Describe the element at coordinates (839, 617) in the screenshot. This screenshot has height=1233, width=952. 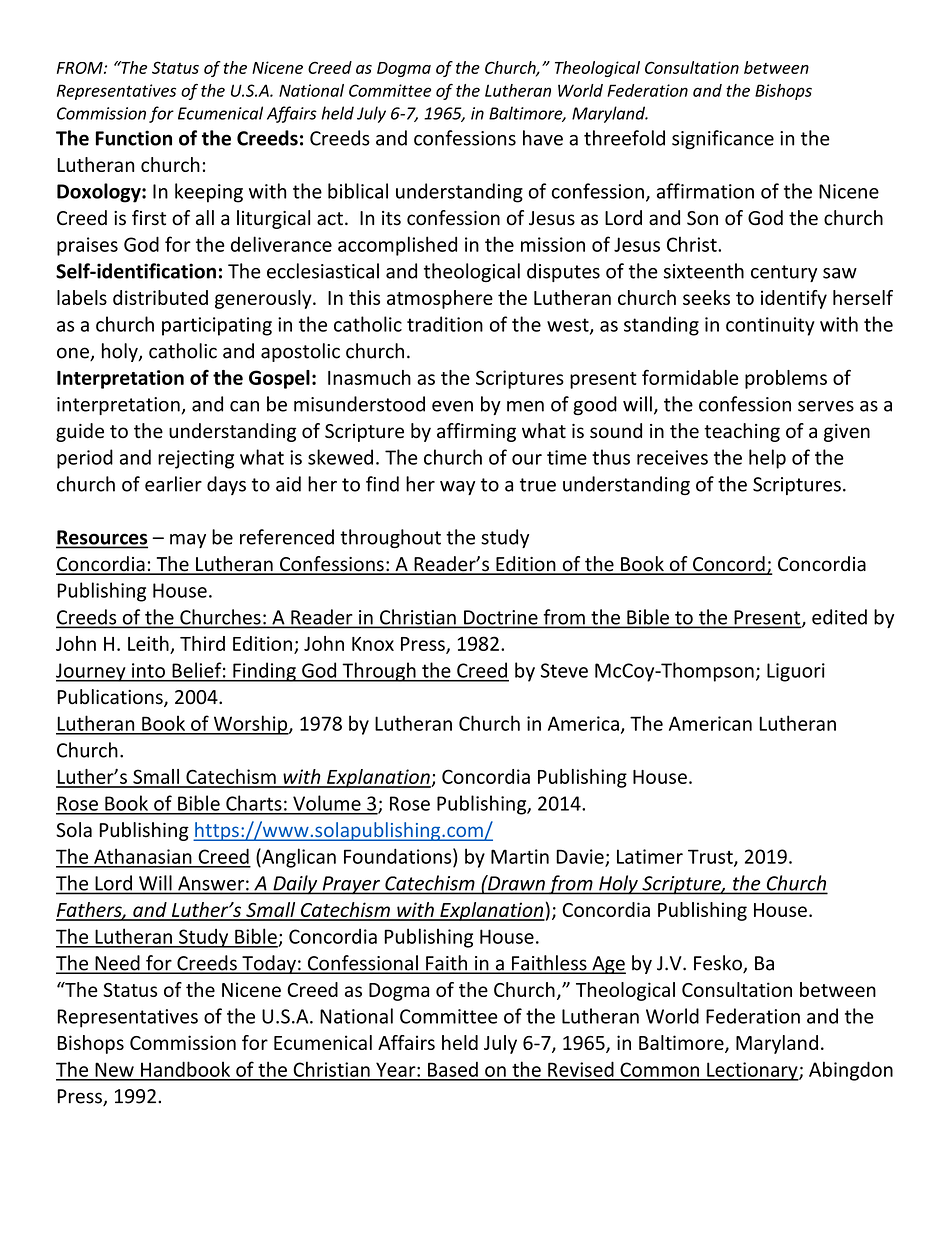
I see `edited` at that location.
